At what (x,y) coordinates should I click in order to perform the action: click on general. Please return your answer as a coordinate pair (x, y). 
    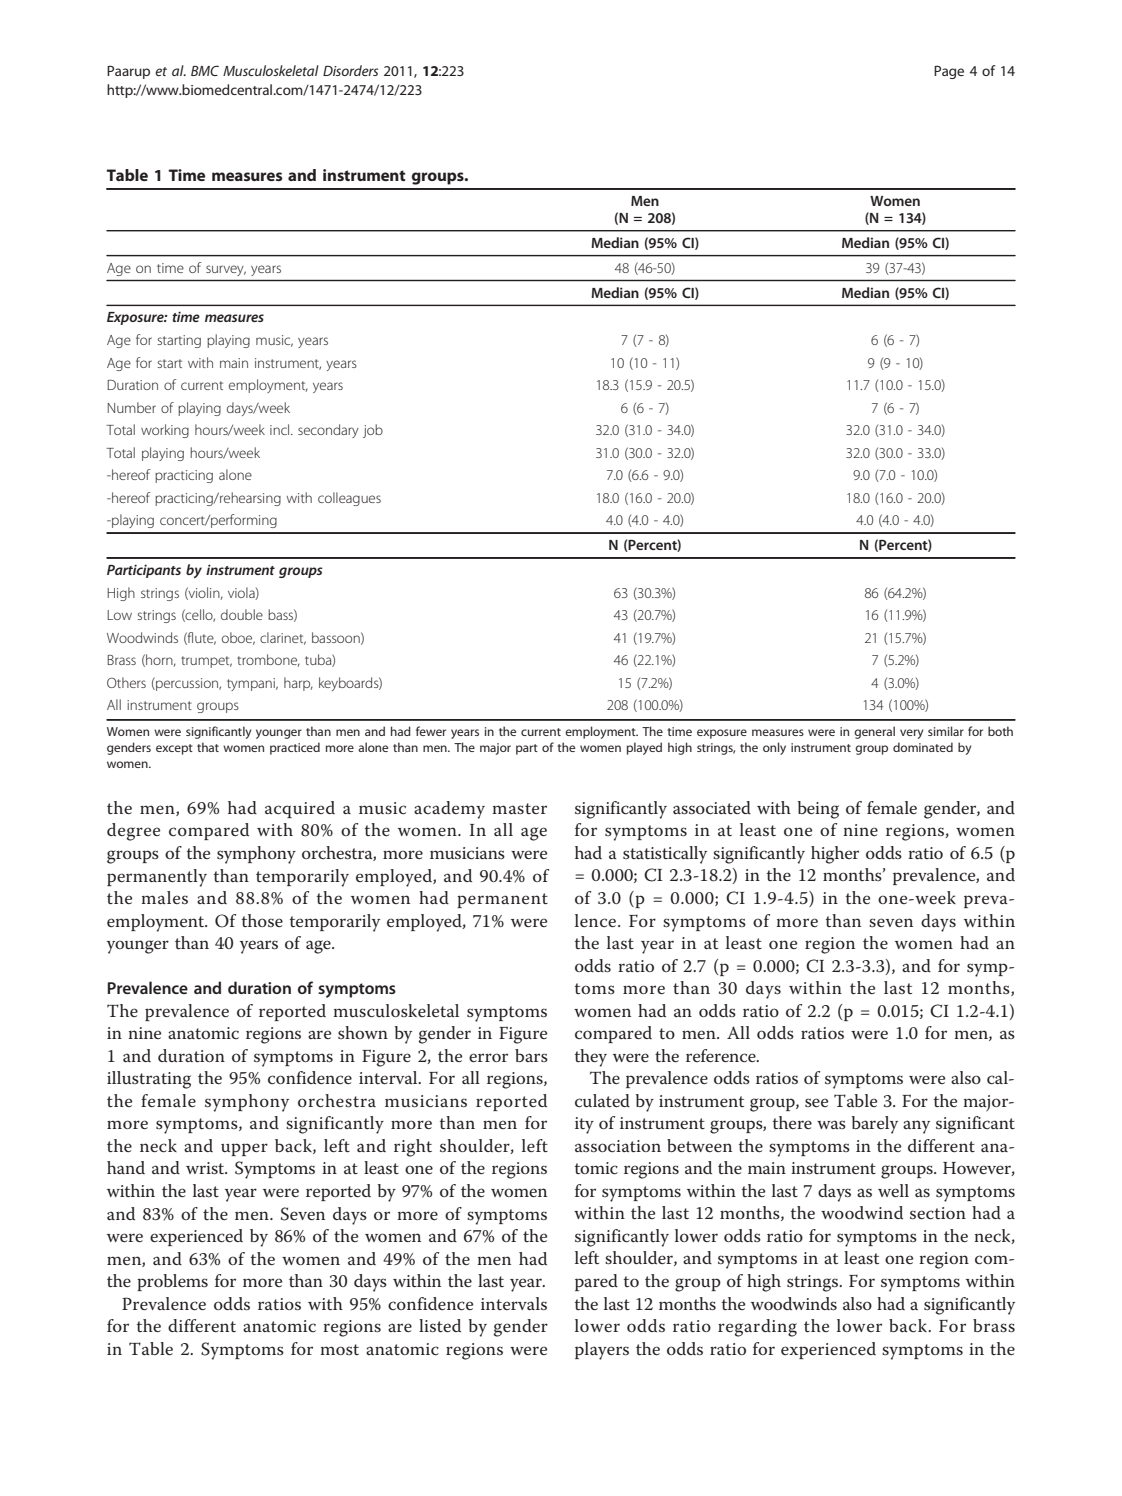
    Looking at the image, I should click on (874, 732).
